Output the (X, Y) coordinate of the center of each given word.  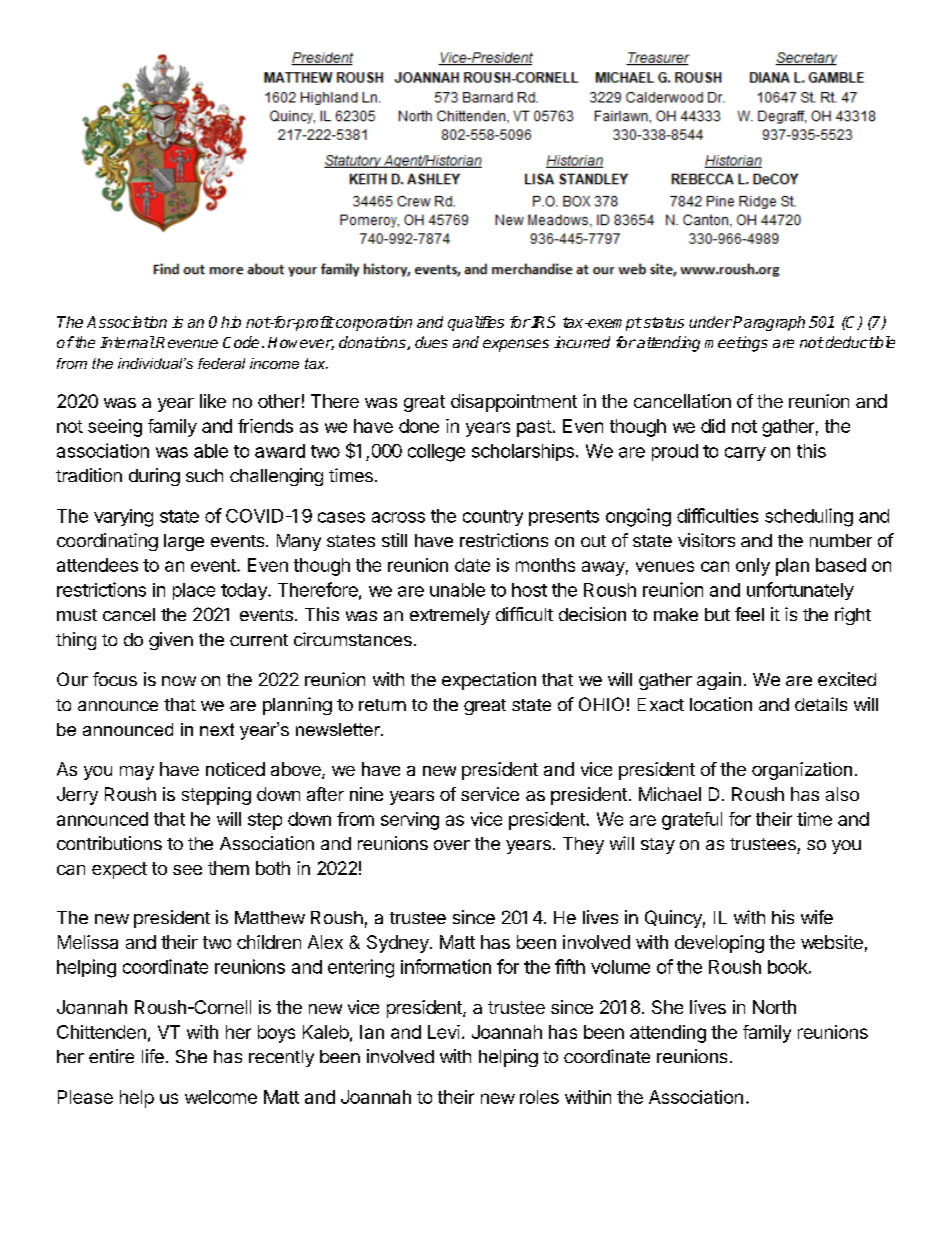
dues (431, 342)
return (382, 705)
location (721, 704)
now (179, 681)
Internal (127, 342)
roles (539, 1097)
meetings (736, 344)
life (153, 1056)
